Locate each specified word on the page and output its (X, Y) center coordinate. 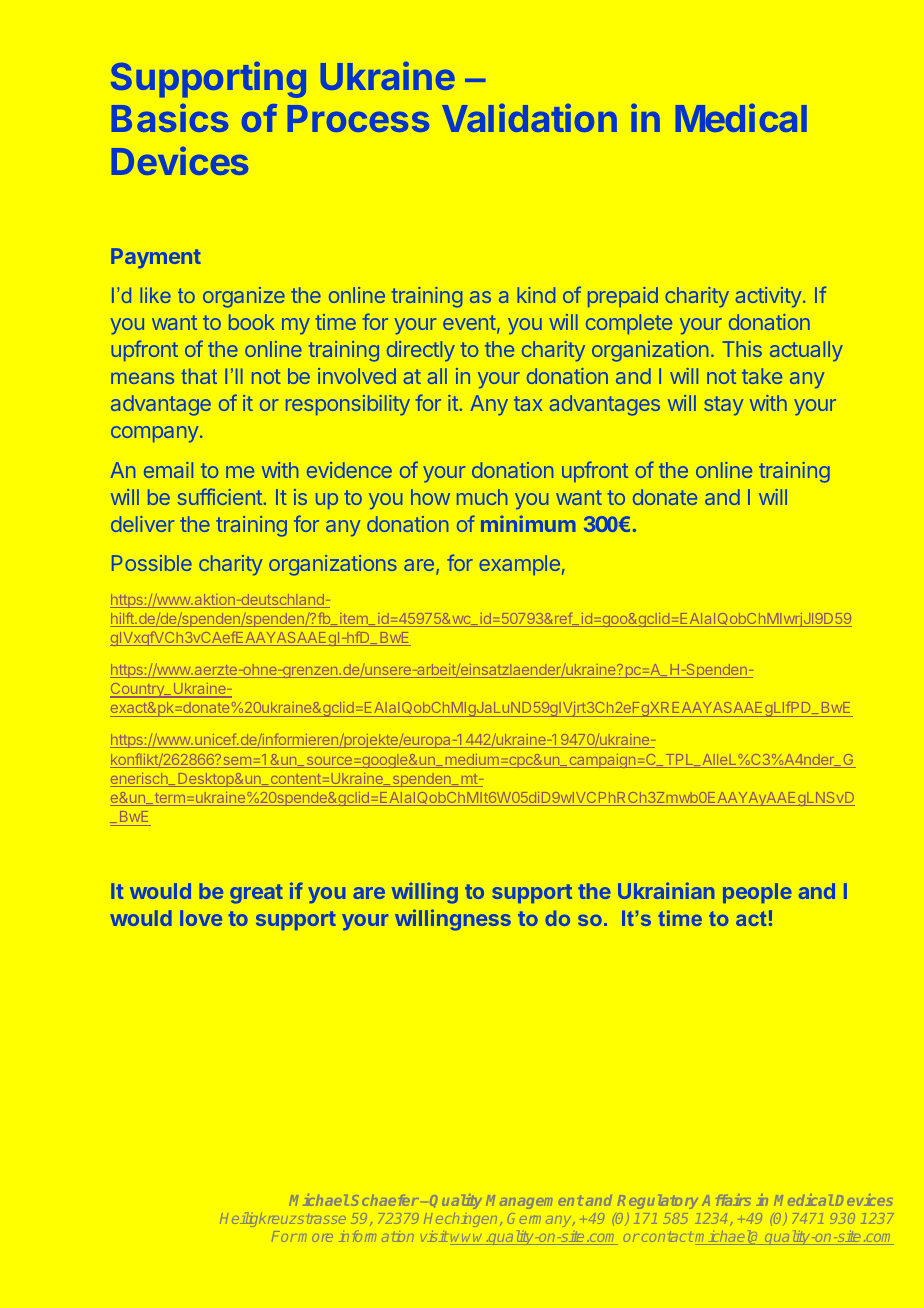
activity (768, 297)
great (256, 894)
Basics (170, 118)
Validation (529, 118)
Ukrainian (666, 890)
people (757, 893)
